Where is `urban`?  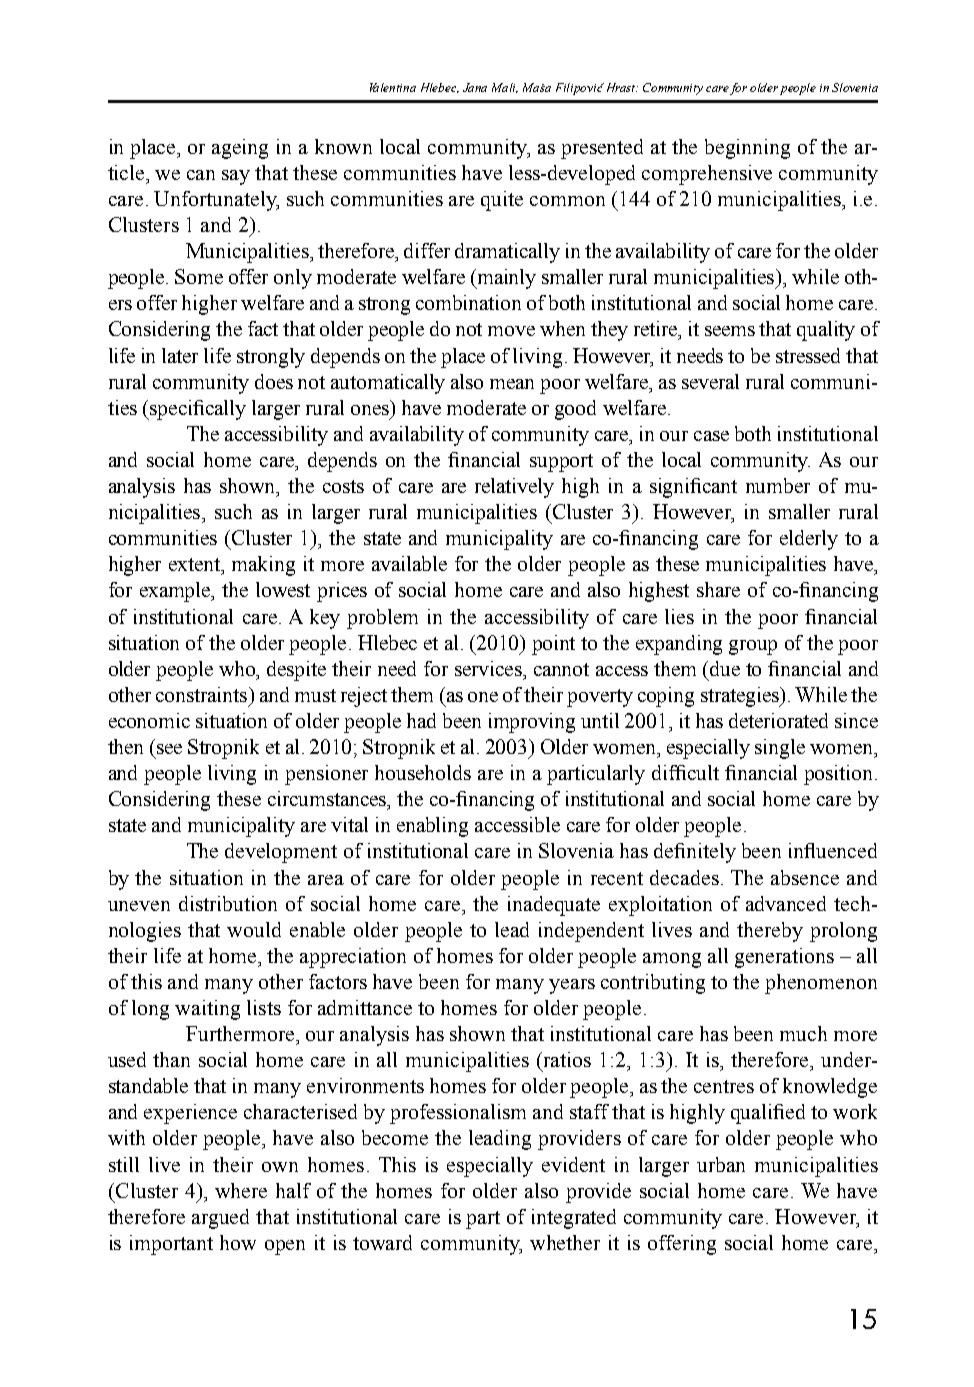 urban is located at coordinates (721, 1164).
